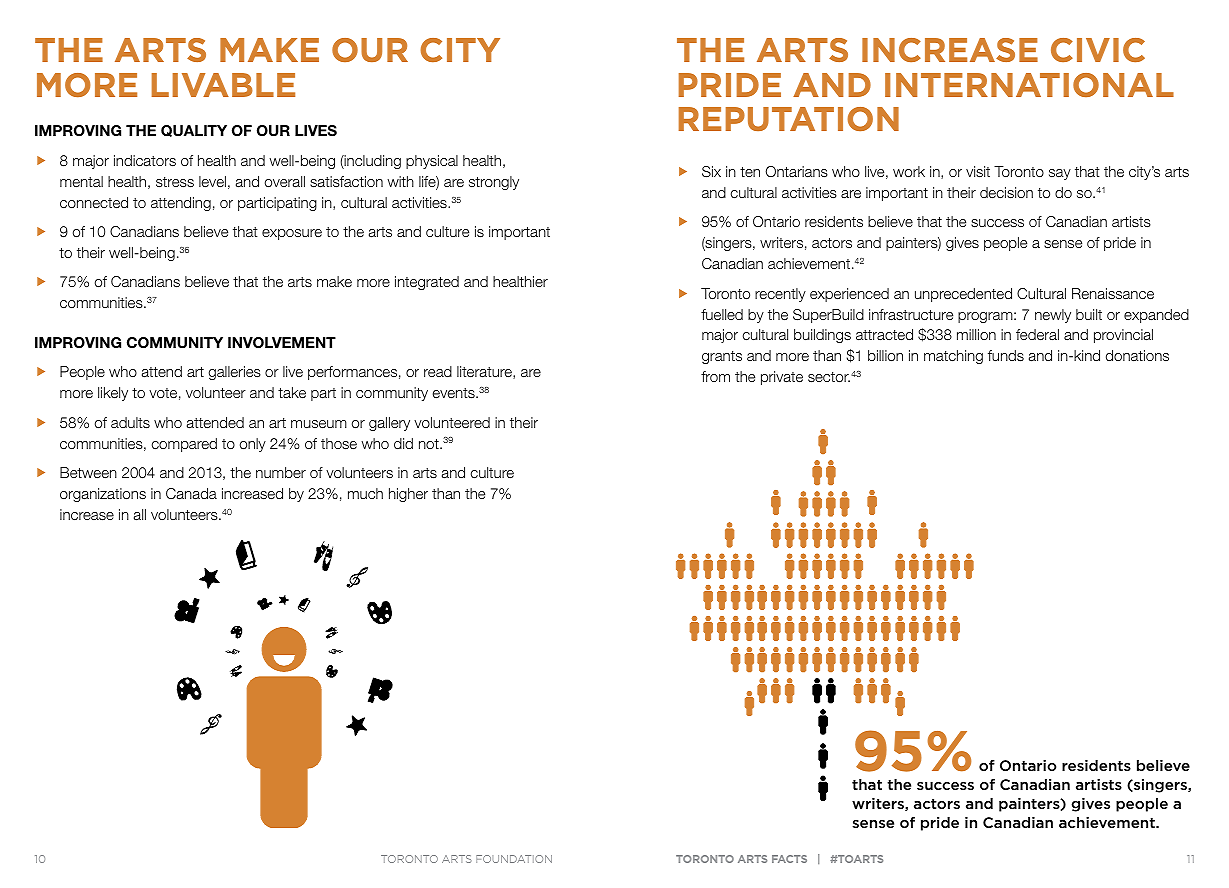  What do you see at coordinates (715, 376) in the screenshot?
I see `from` at bounding box center [715, 376].
